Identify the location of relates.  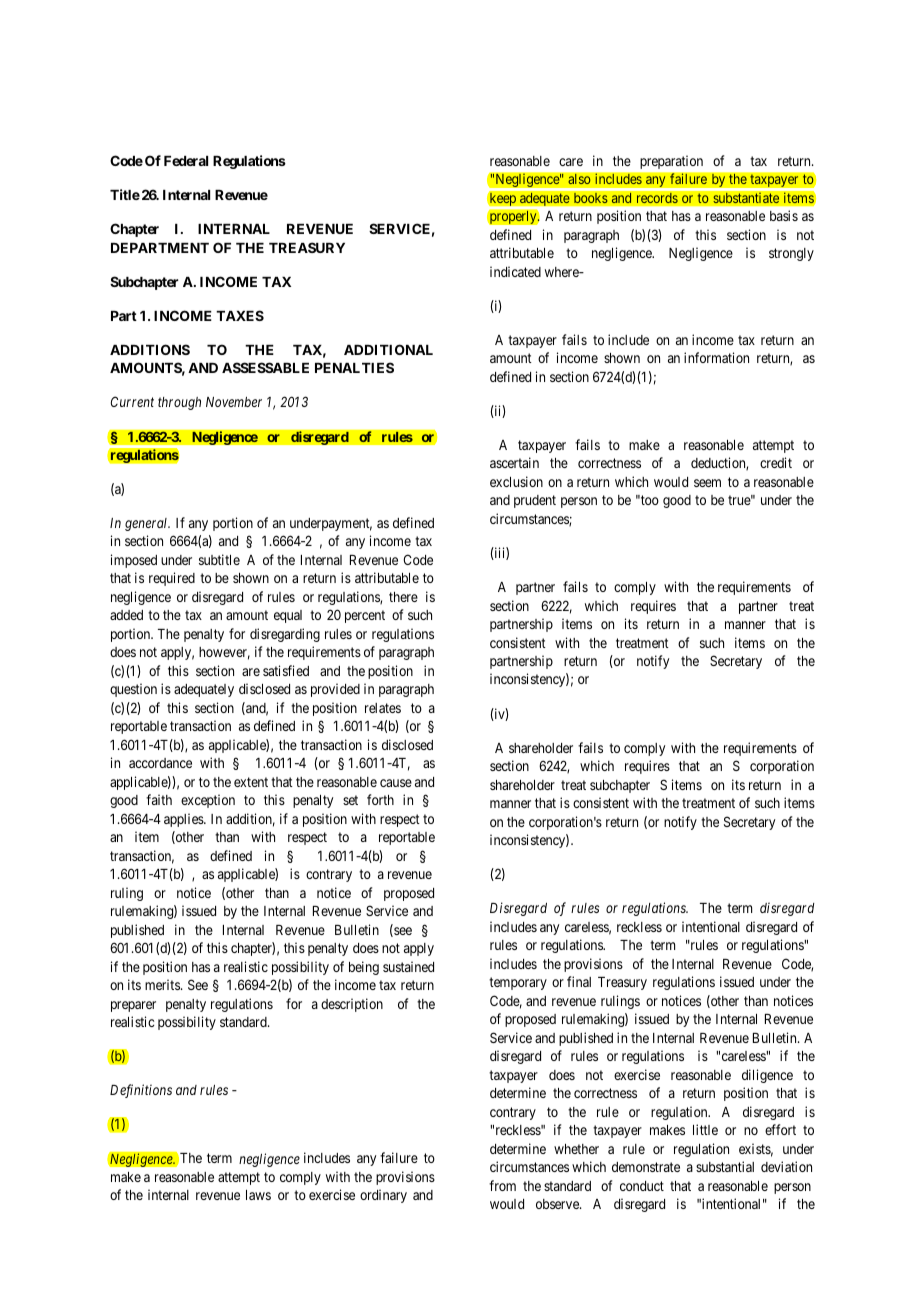
(383, 708).
